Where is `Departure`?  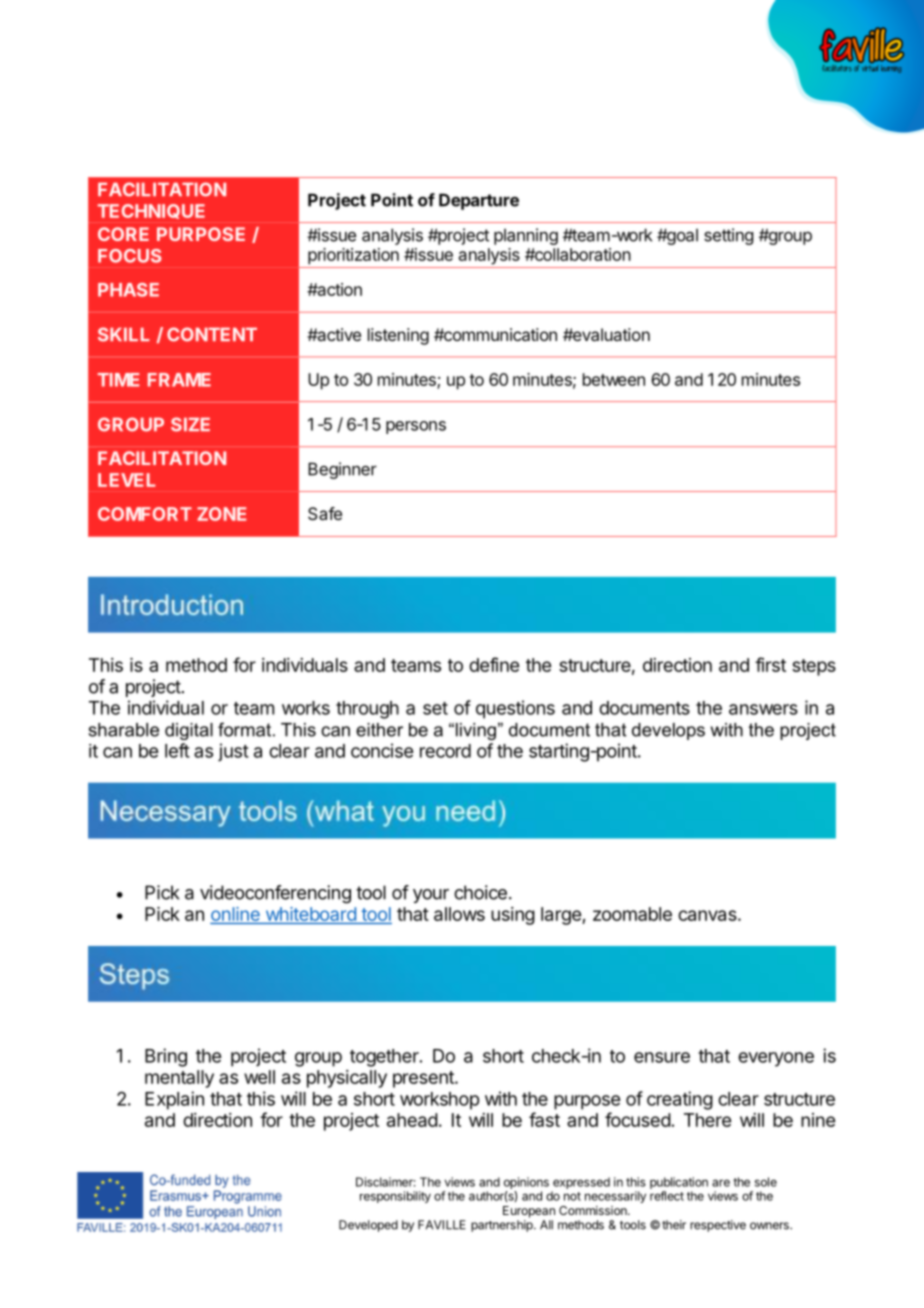 Departure is located at coordinates (479, 201).
